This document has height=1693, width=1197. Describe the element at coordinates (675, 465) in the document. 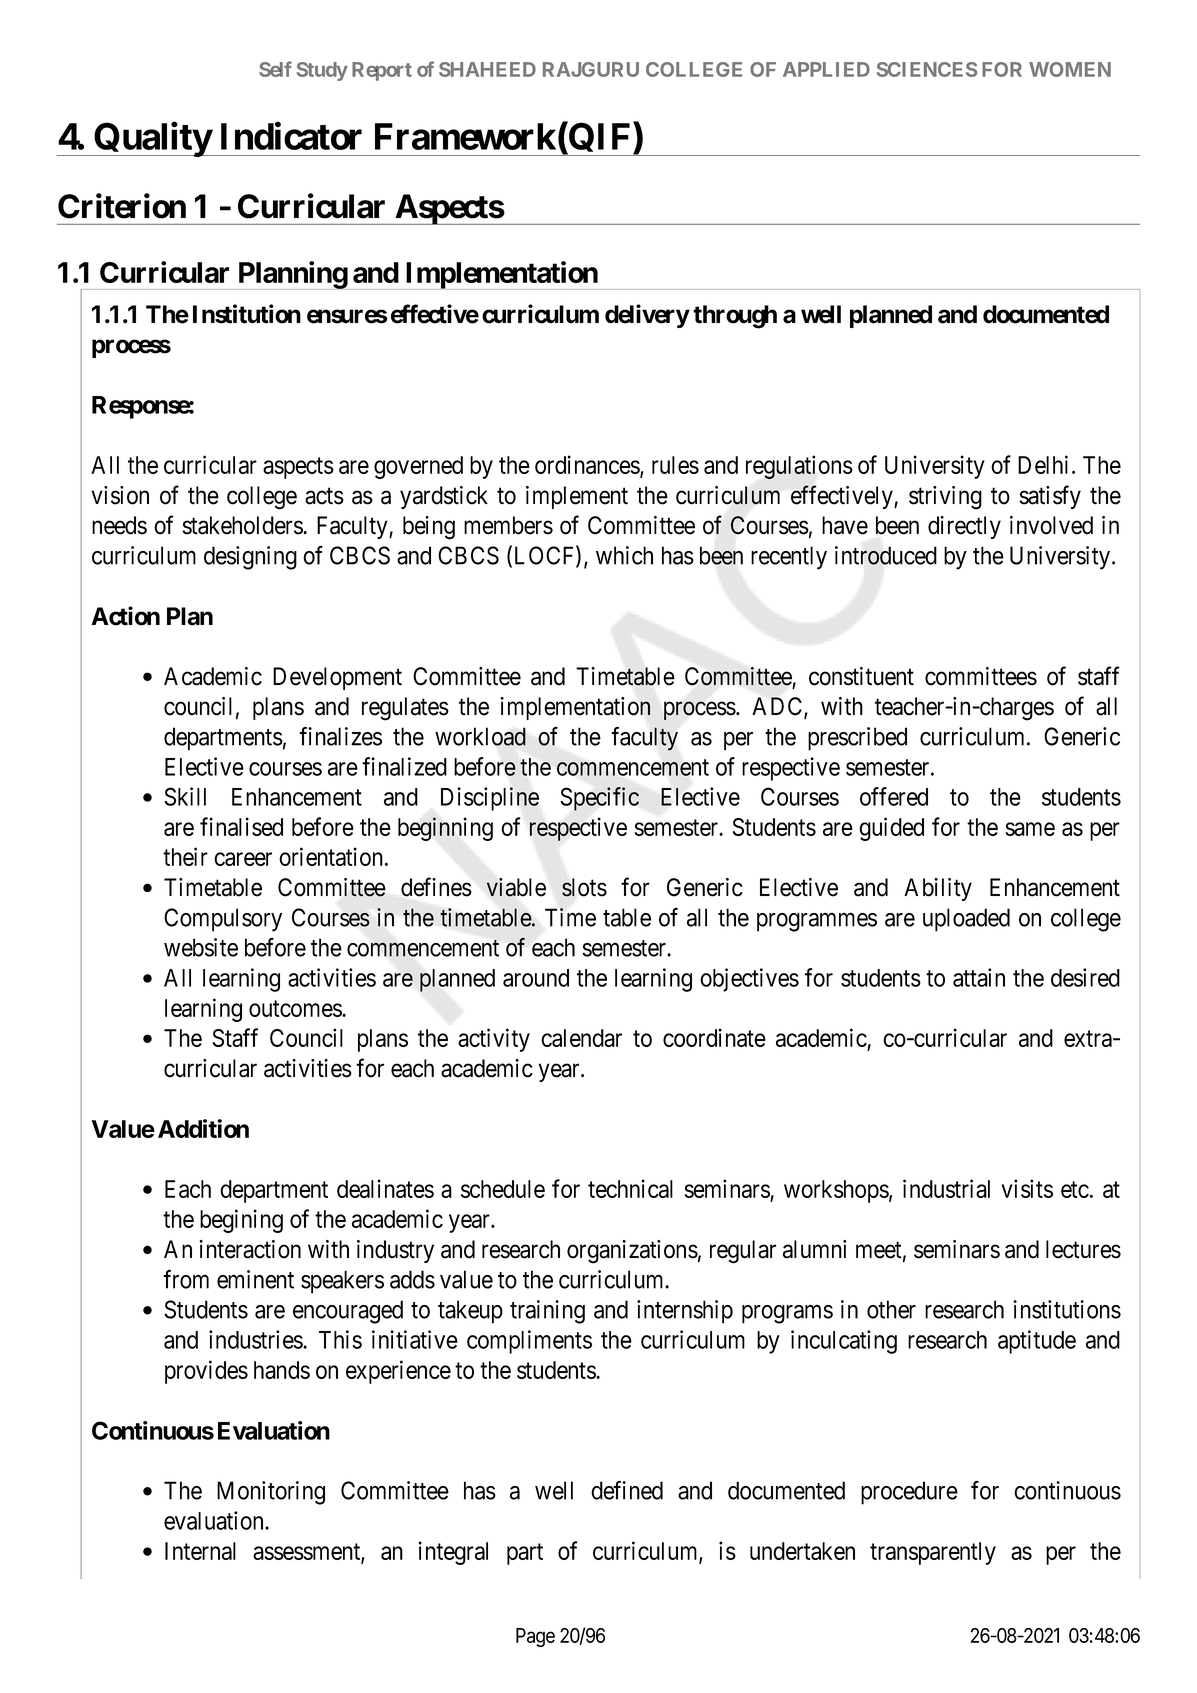

I see `rules` at that location.
